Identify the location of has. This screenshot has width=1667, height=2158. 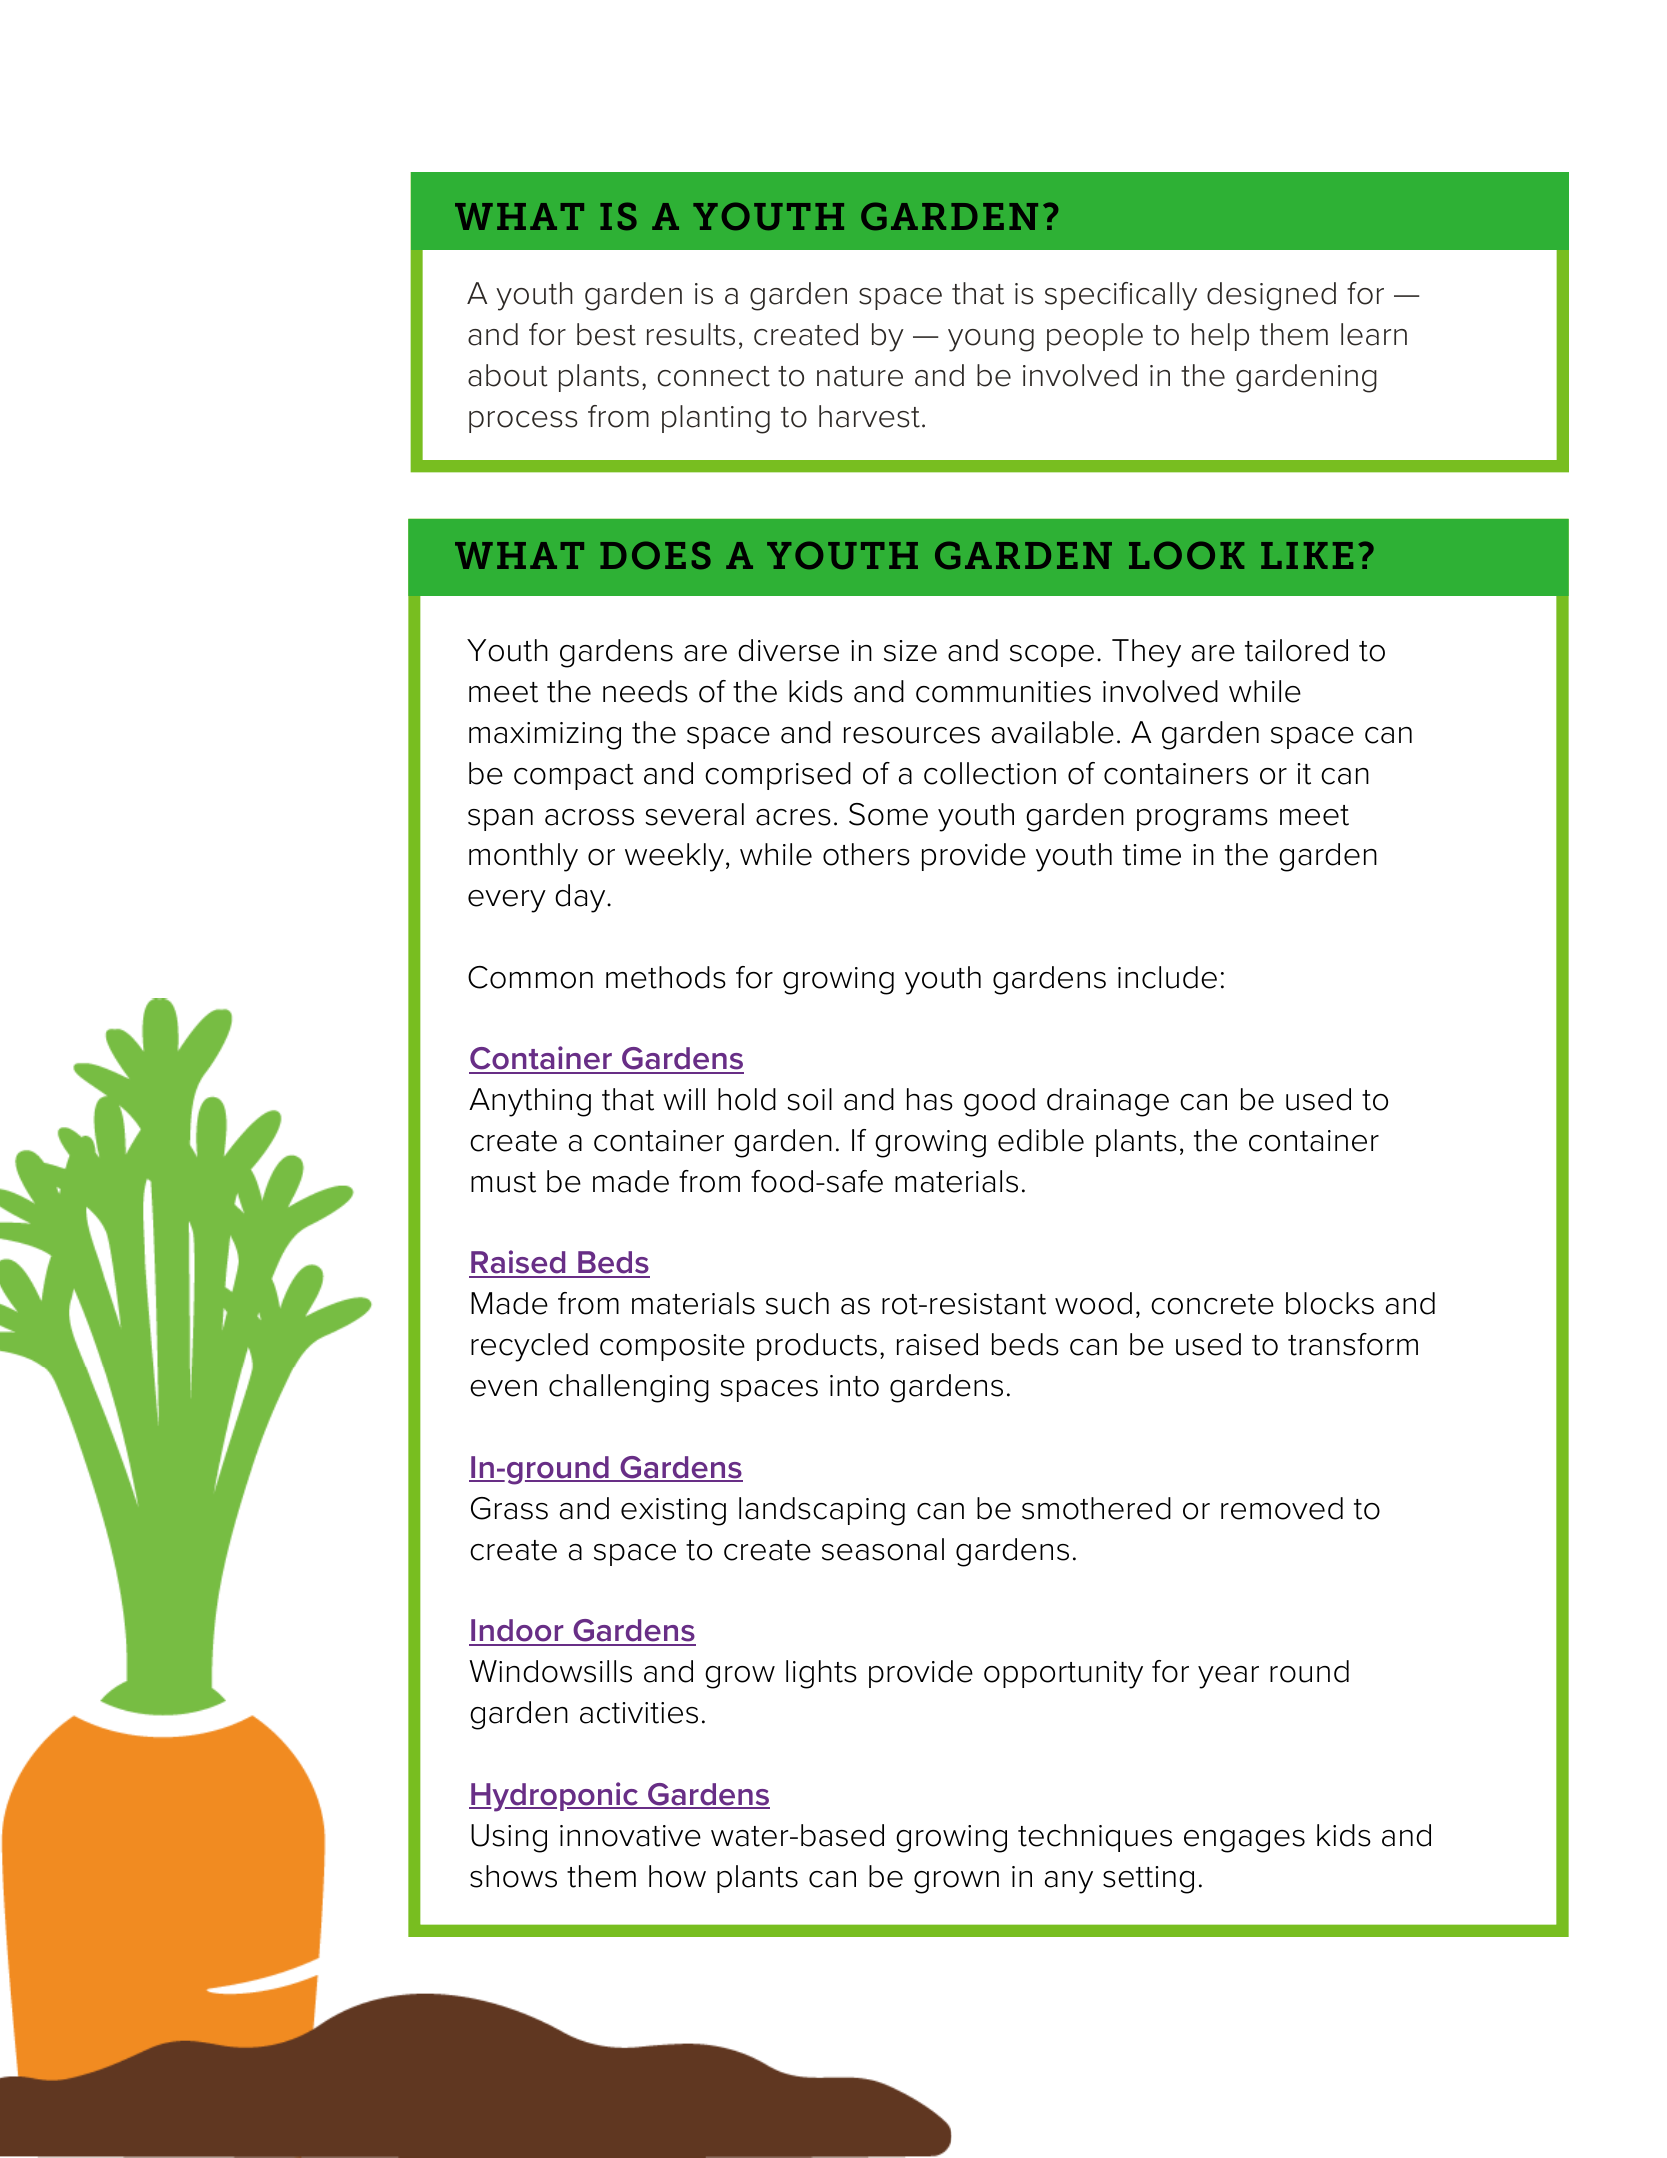
(930, 1099).
